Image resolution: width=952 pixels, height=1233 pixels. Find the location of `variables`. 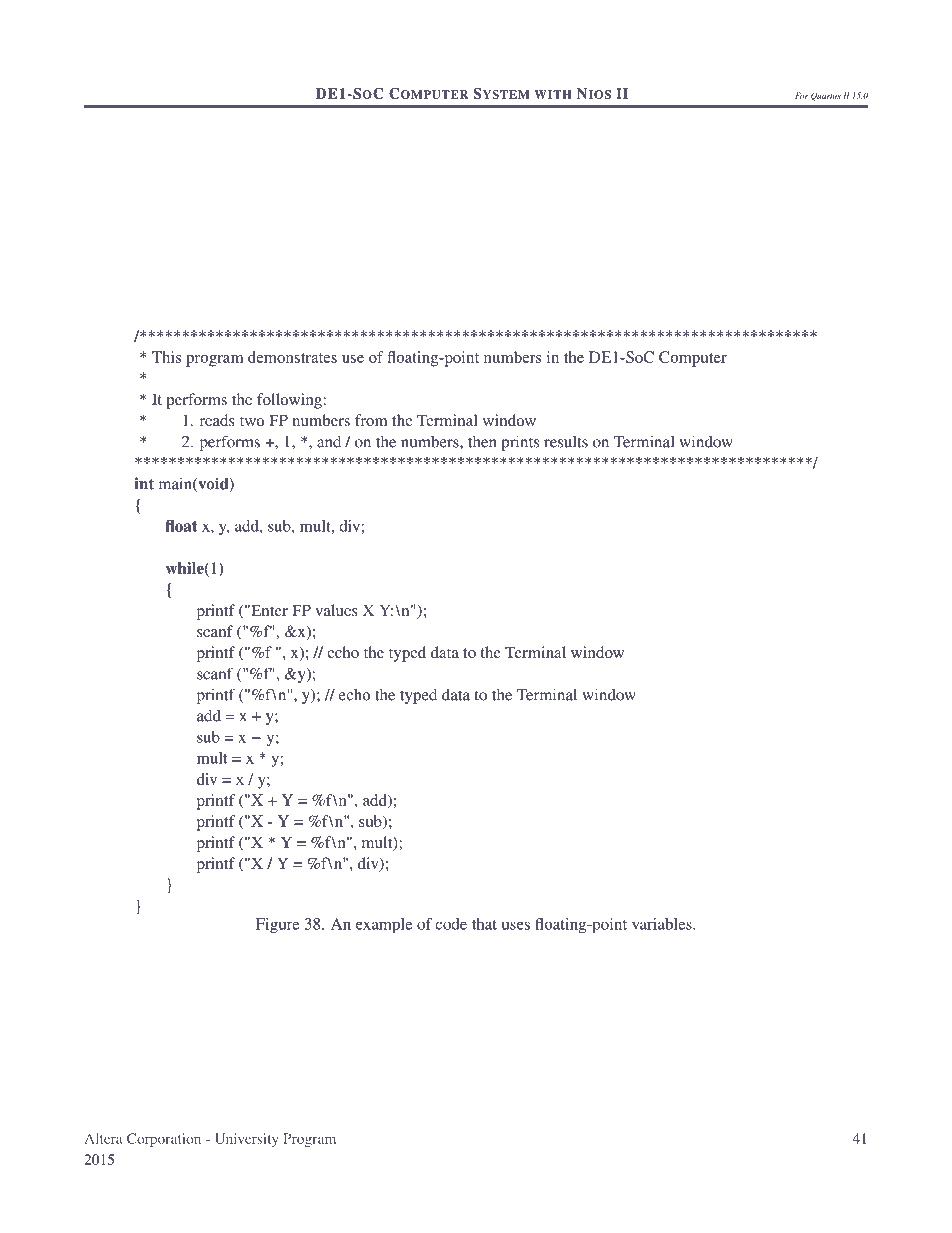

variables is located at coordinates (663, 924).
